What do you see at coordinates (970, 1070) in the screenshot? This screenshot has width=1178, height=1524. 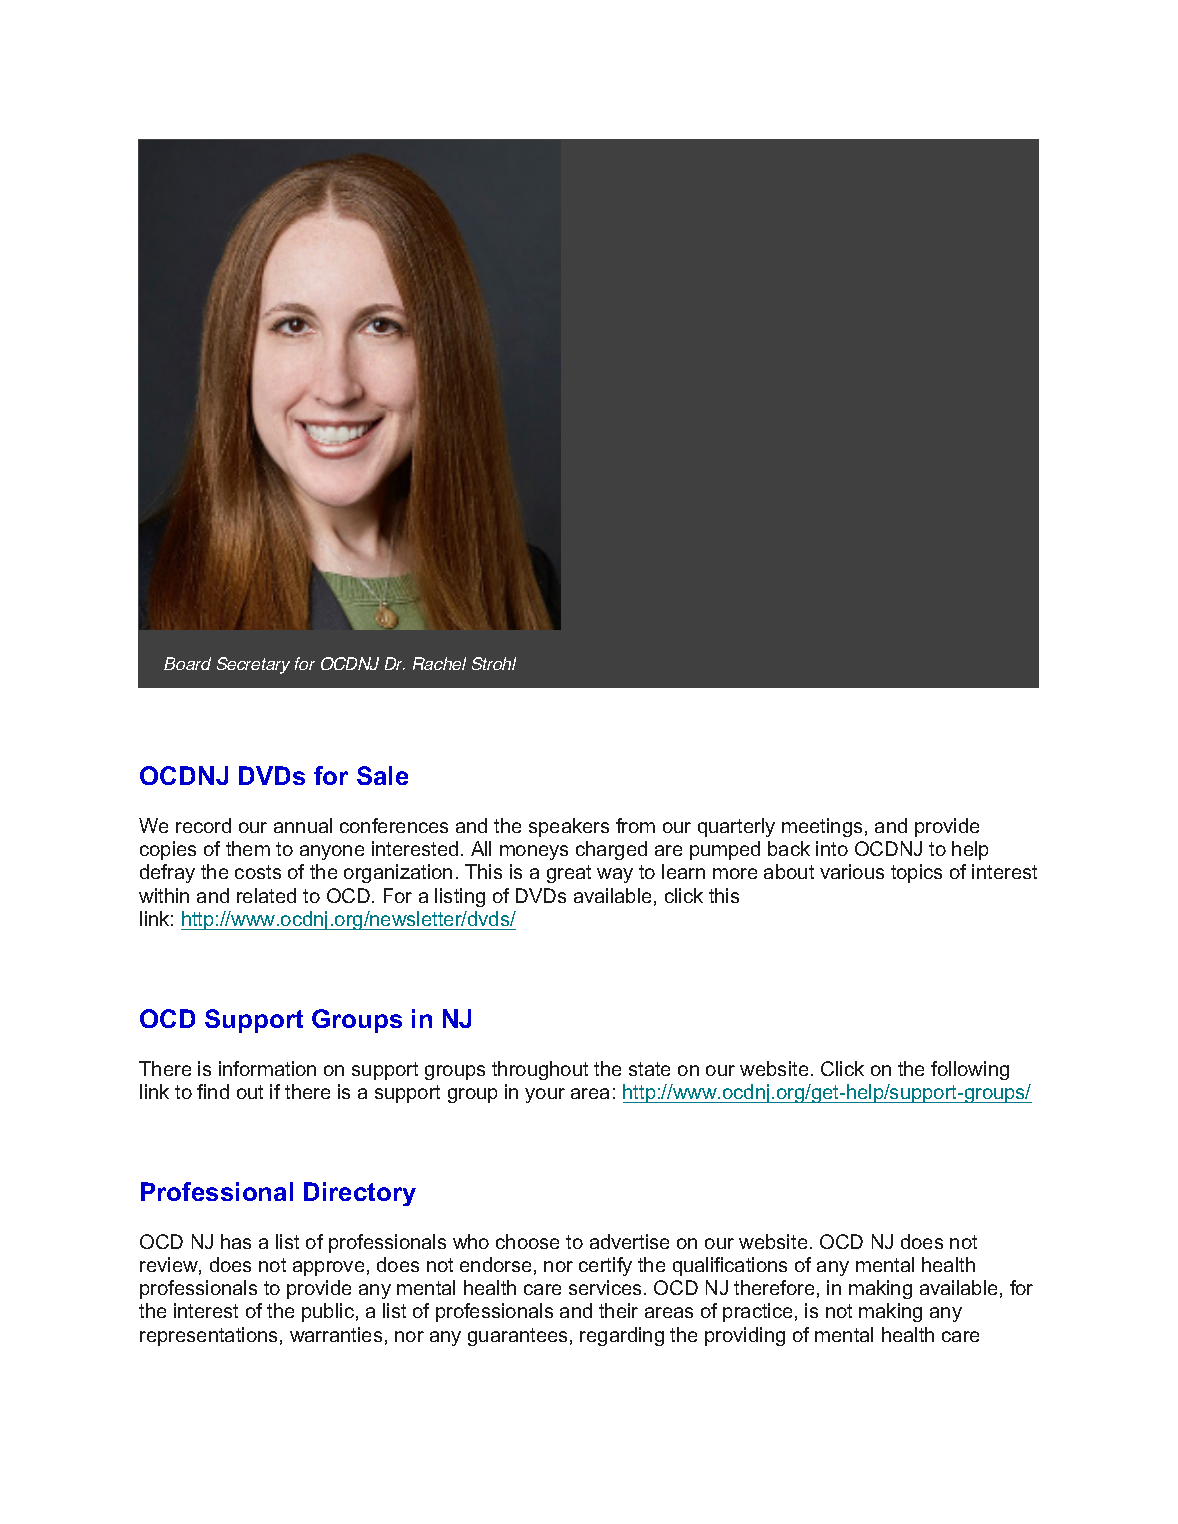 I see `following` at bounding box center [970, 1070].
